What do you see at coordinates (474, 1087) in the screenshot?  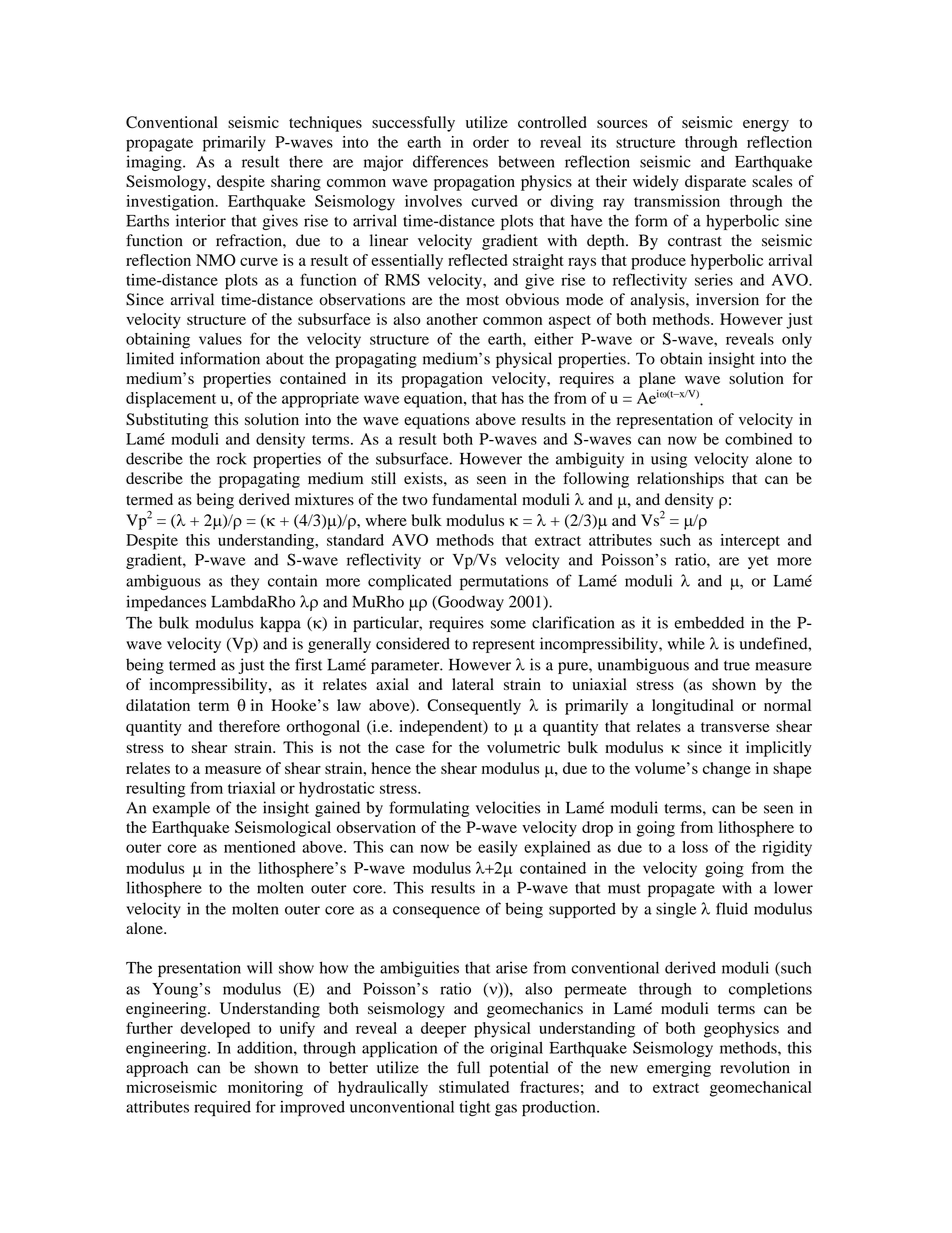 I see `stimulated` at bounding box center [474, 1087].
